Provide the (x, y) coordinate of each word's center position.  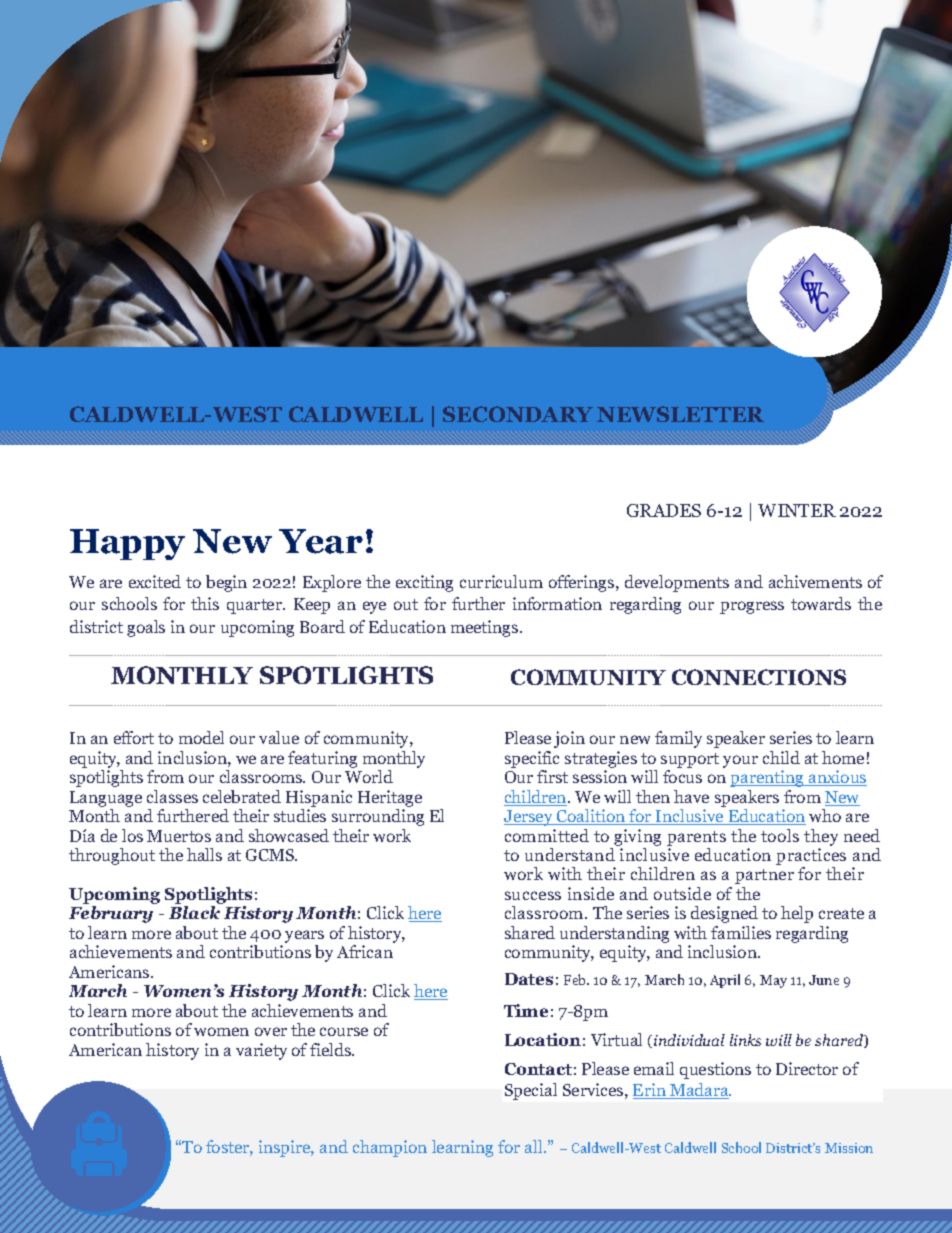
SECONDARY (518, 414)
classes (172, 796)
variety (261, 1051)
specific (532, 759)
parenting (768, 778)
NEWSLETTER (680, 414)
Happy (127, 544)
